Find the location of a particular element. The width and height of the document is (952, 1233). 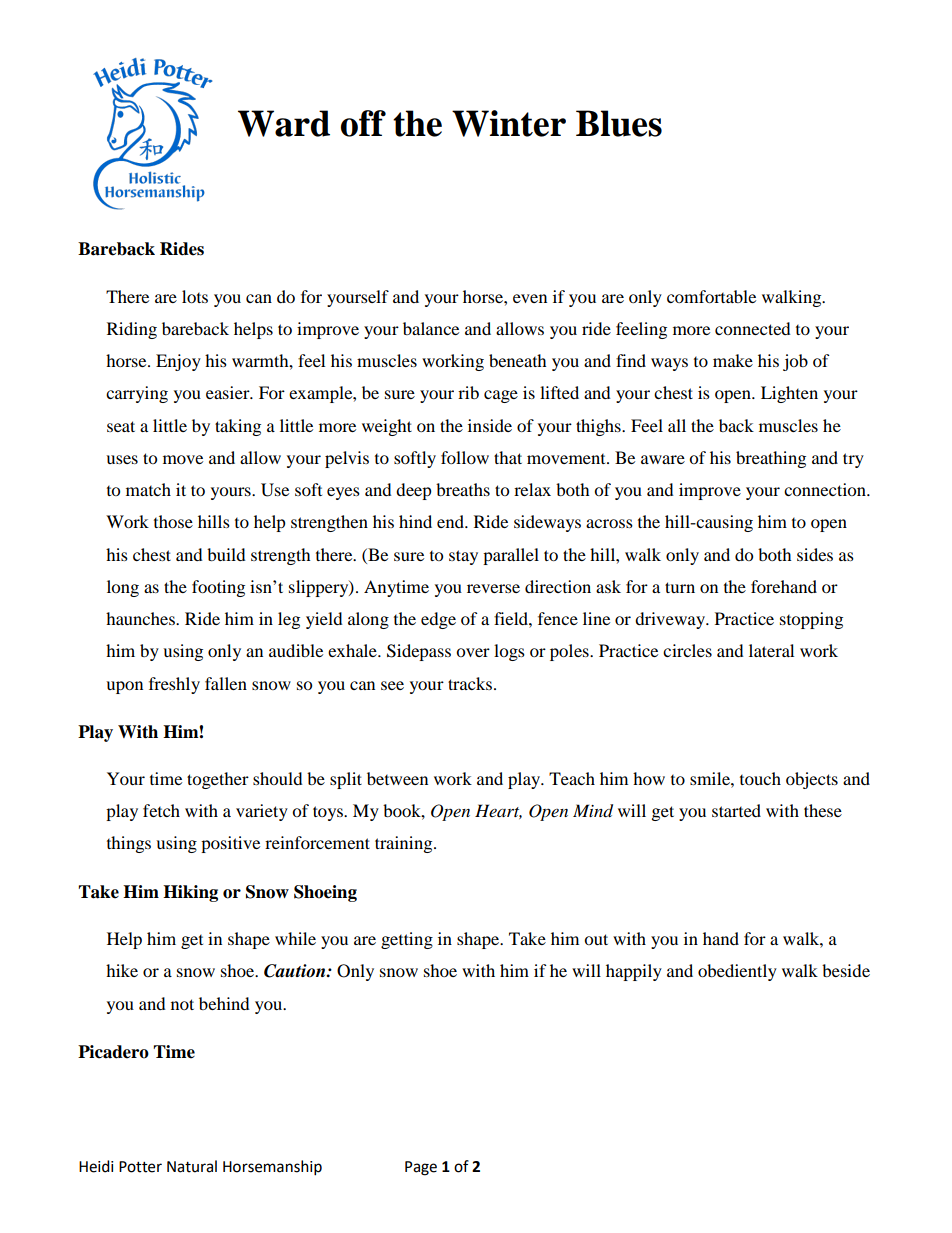

together is located at coordinates (218, 780).
